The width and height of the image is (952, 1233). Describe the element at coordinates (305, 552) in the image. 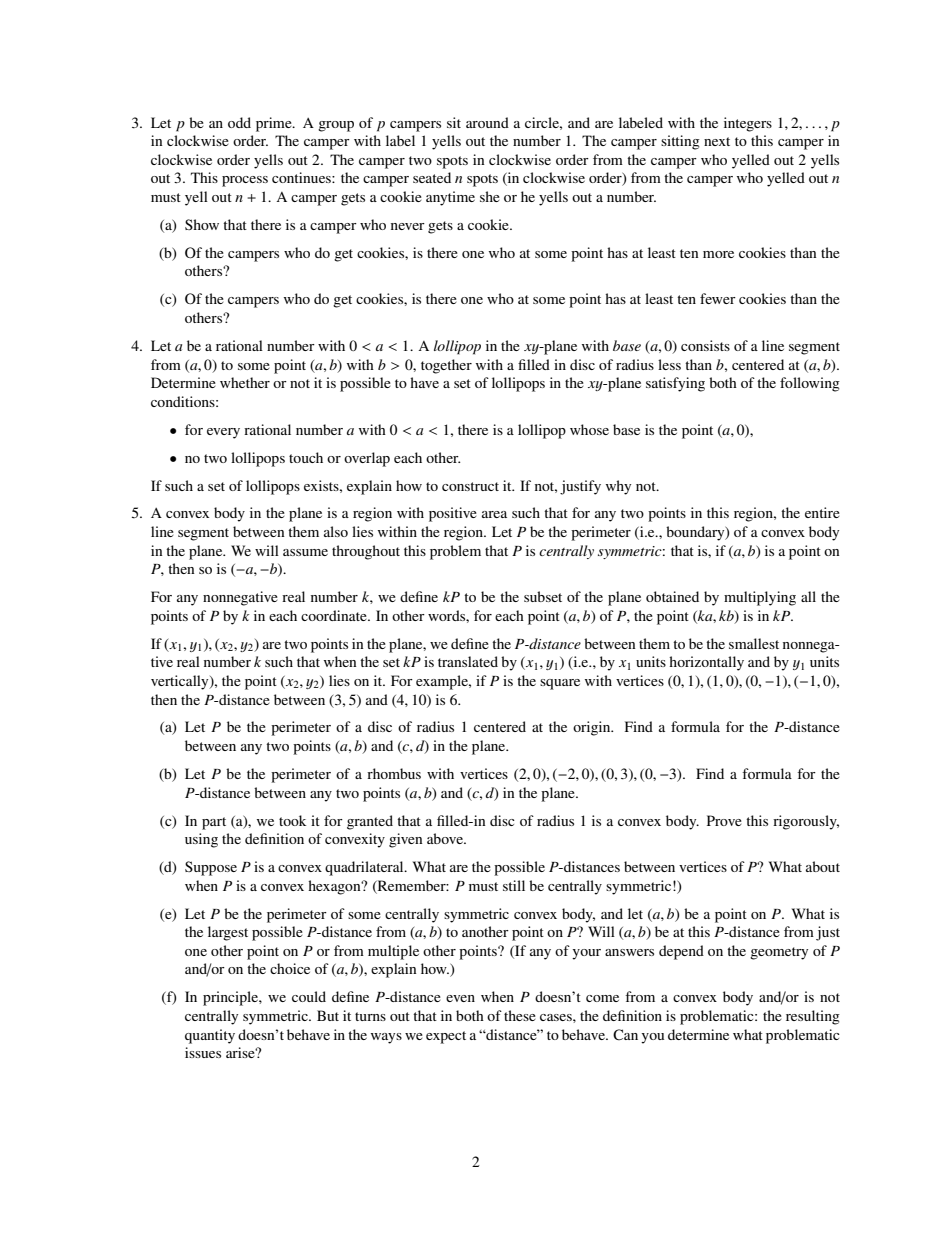

I see `assume` at that location.
